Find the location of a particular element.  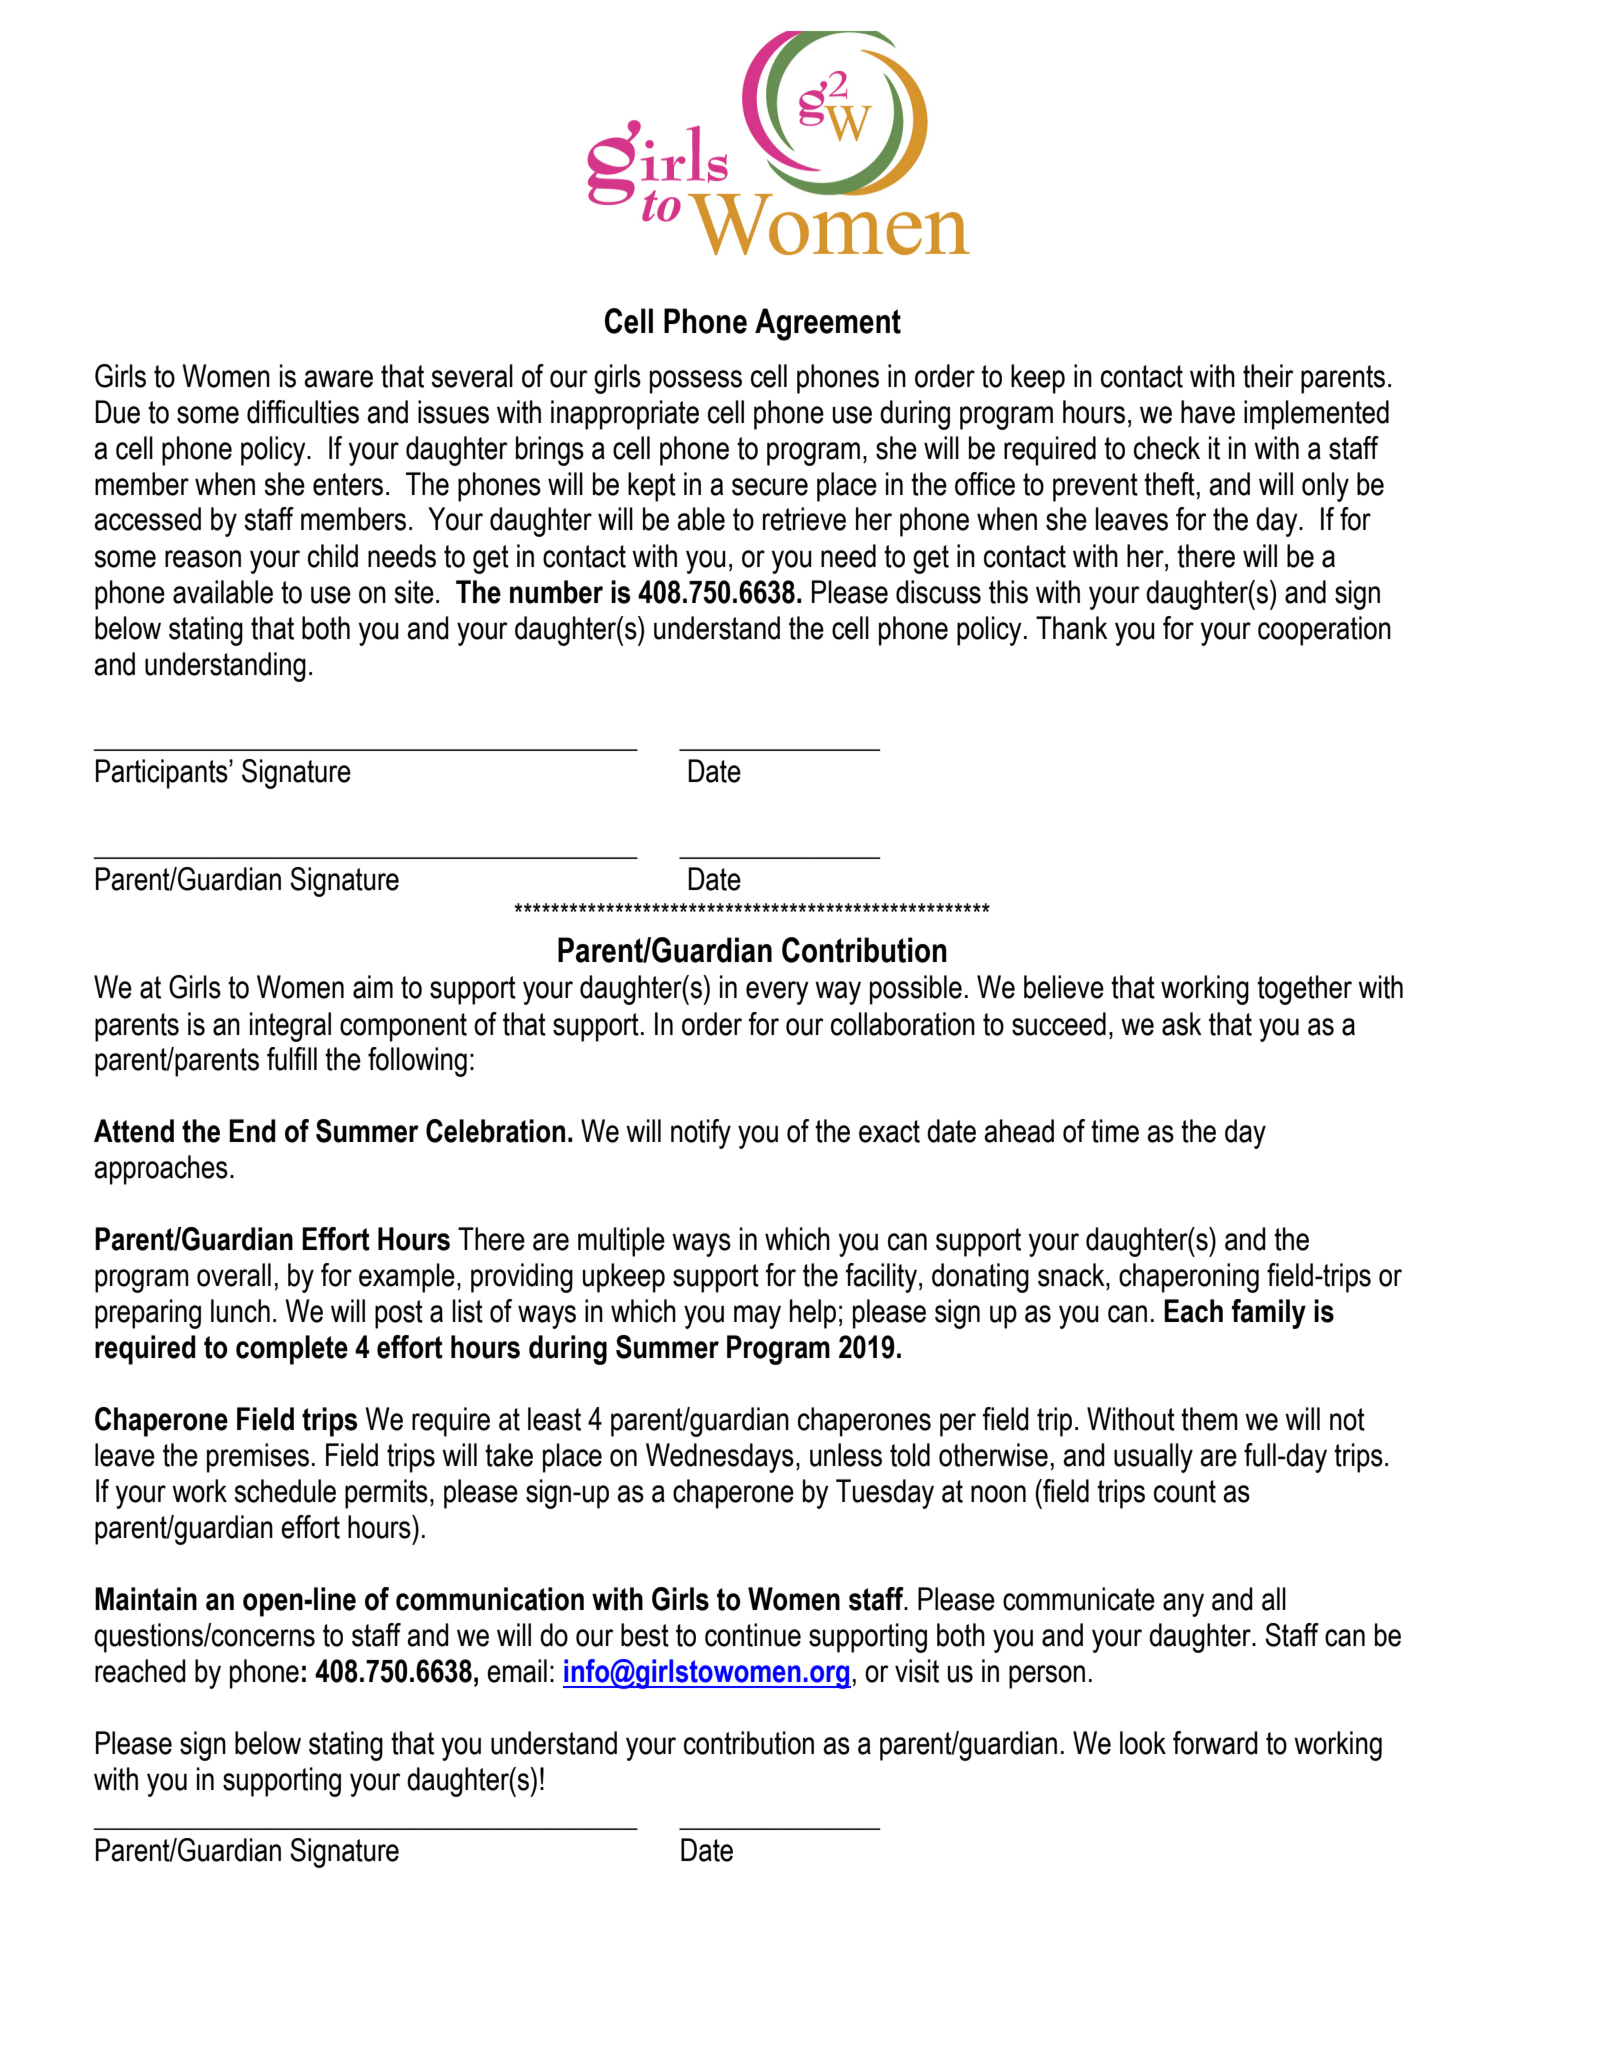

forward is located at coordinates (1215, 1743).
